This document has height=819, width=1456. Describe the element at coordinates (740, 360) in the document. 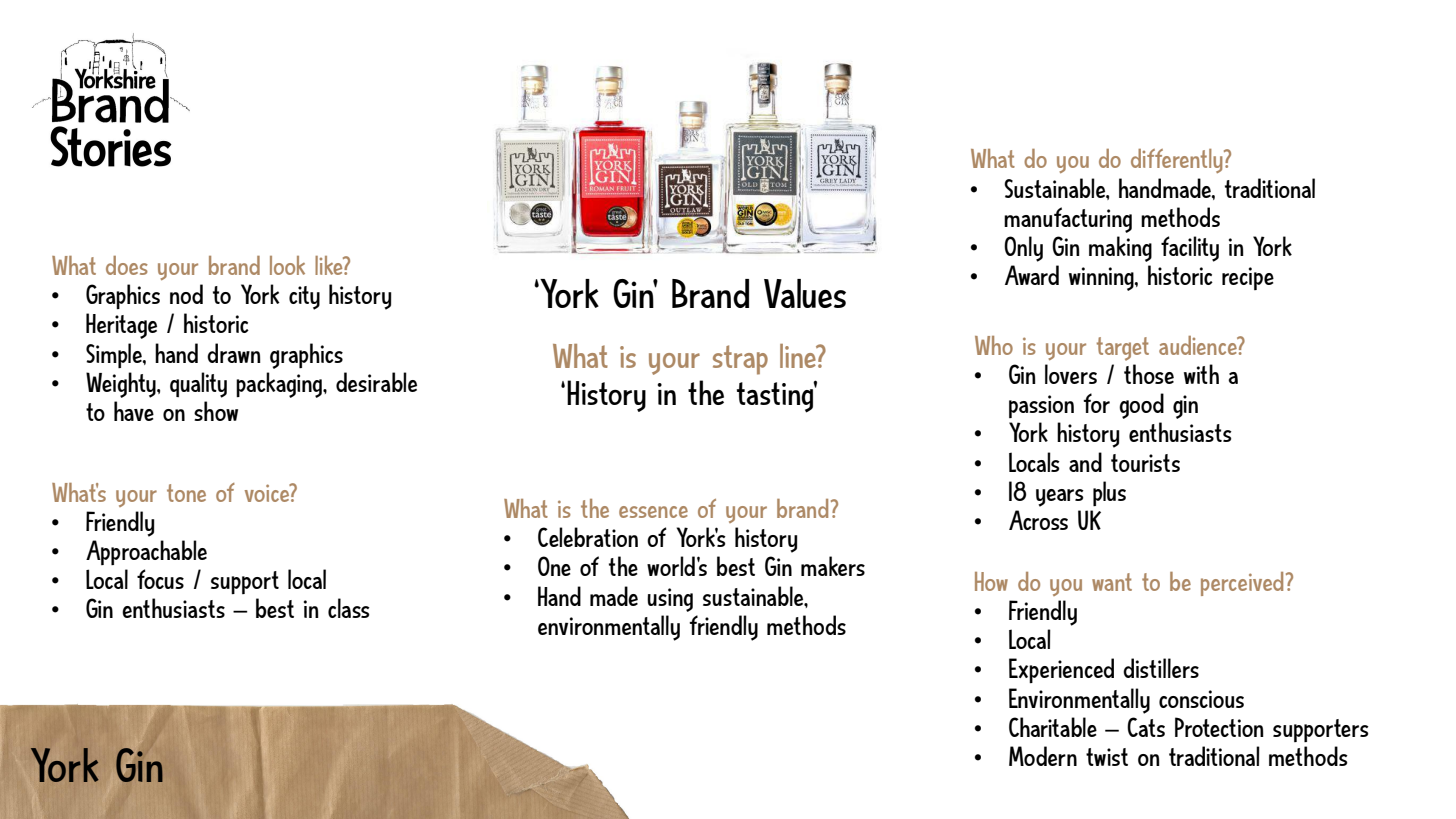

I see `strap` at that location.
